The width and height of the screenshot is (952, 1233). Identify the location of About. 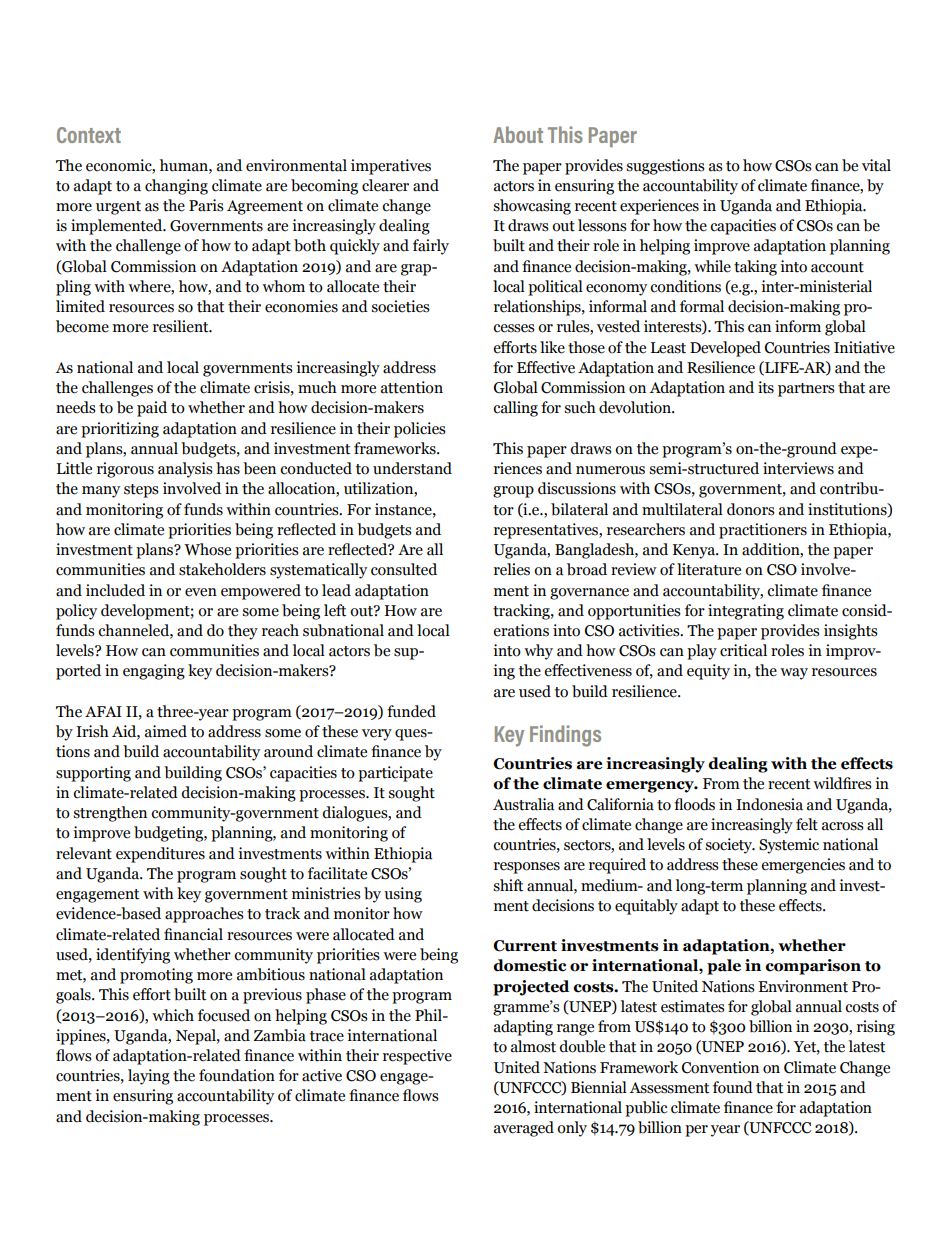
(518, 134).
